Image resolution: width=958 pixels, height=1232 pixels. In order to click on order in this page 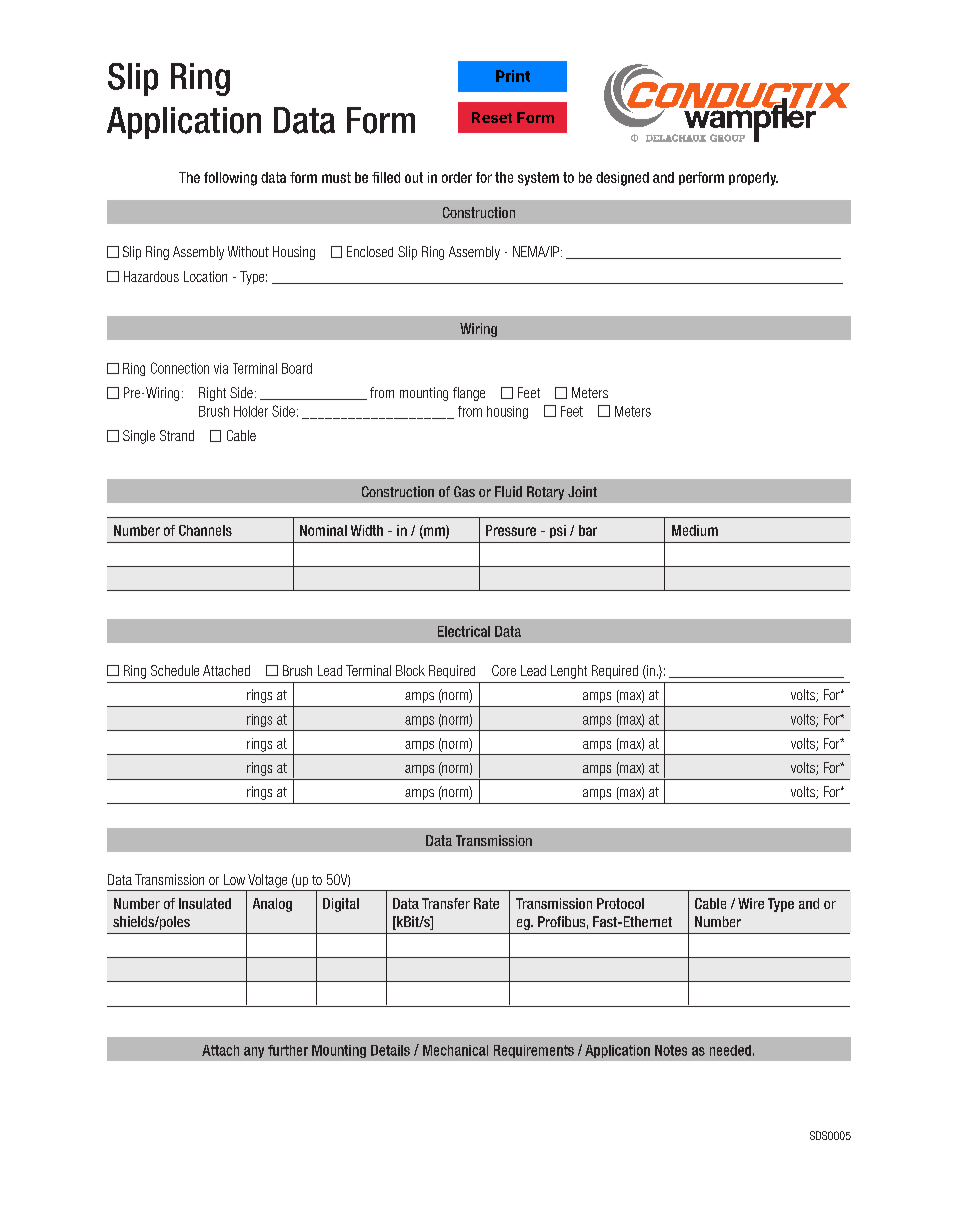, I will do `click(457, 177)`.
